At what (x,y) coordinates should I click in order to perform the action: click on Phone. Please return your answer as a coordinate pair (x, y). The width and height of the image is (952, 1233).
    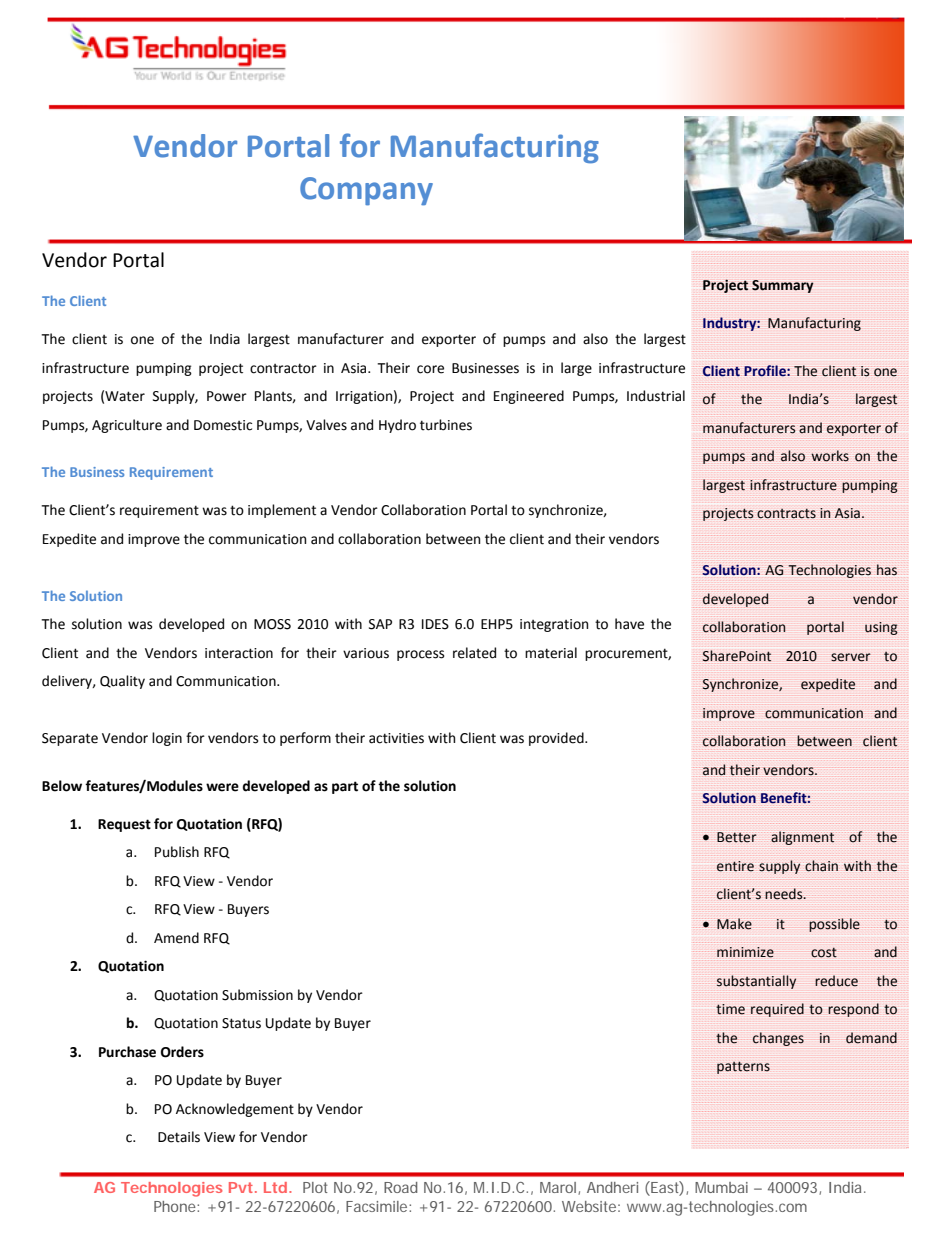
    Looking at the image, I should click on (176, 1206).
